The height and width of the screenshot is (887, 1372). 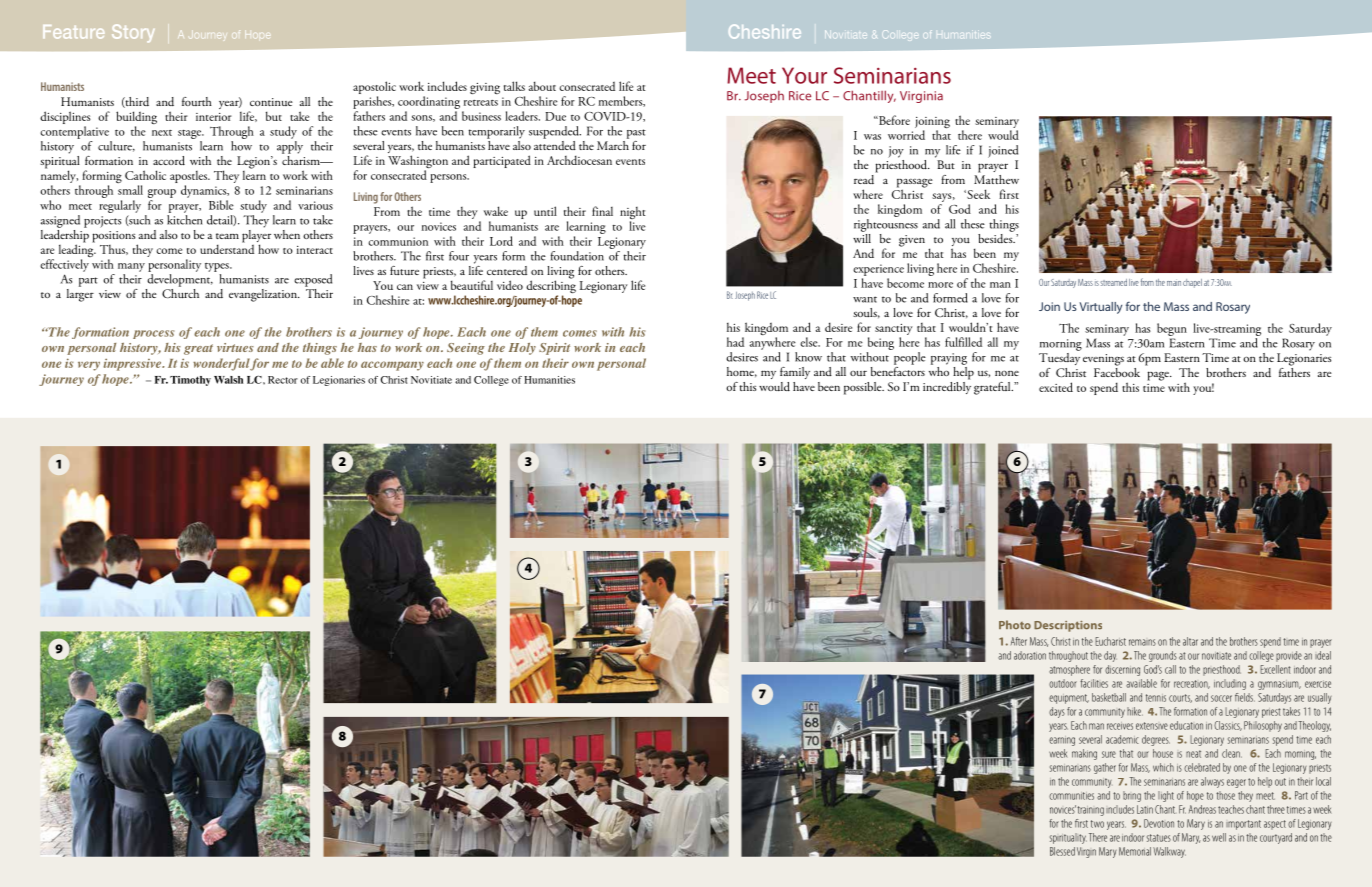 I want to click on page, so click(x=1159, y=376).
